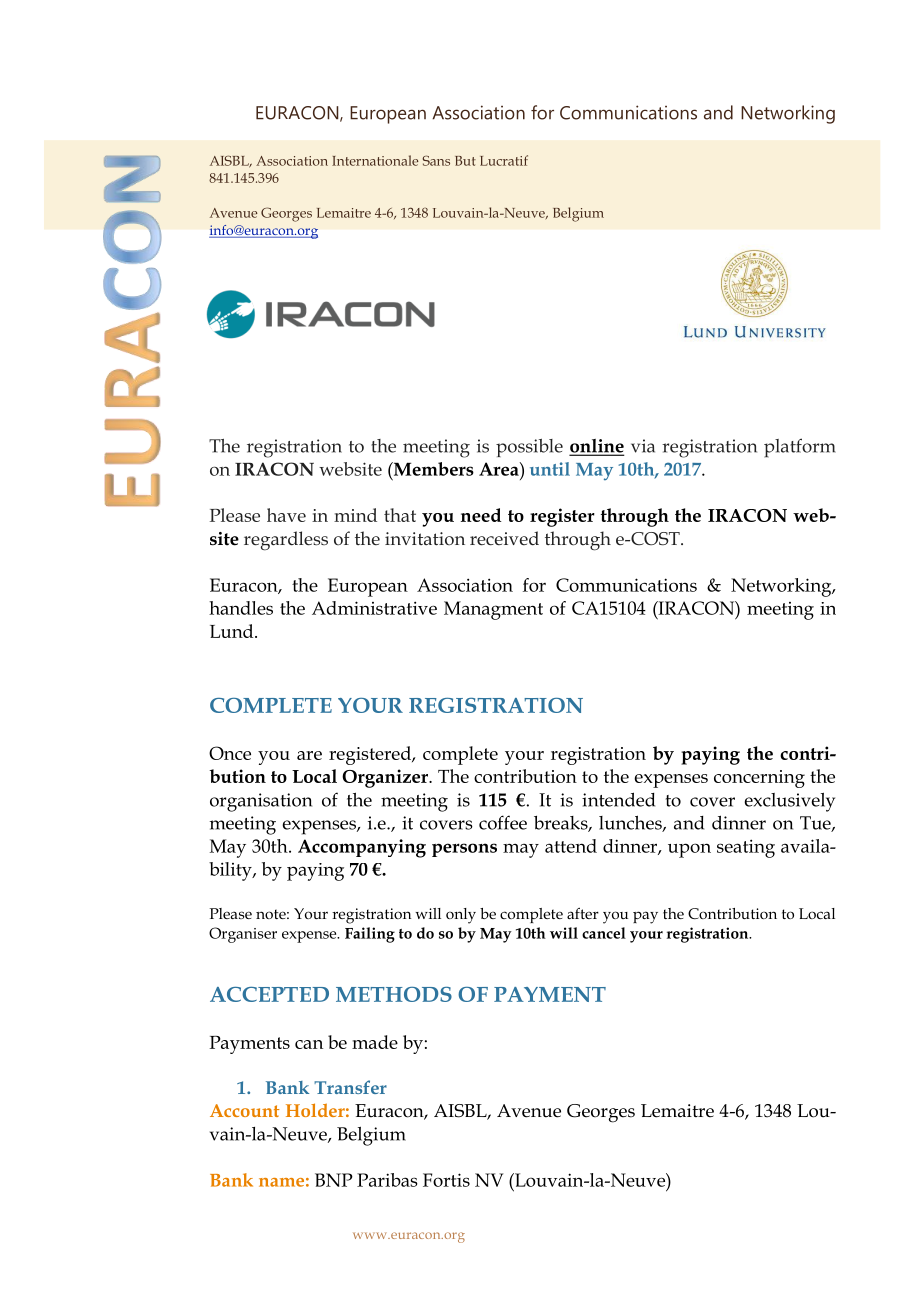 The height and width of the document is (1309, 924). What do you see at coordinates (269, 994) in the document?
I see `ACCEPTED` at bounding box center [269, 994].
